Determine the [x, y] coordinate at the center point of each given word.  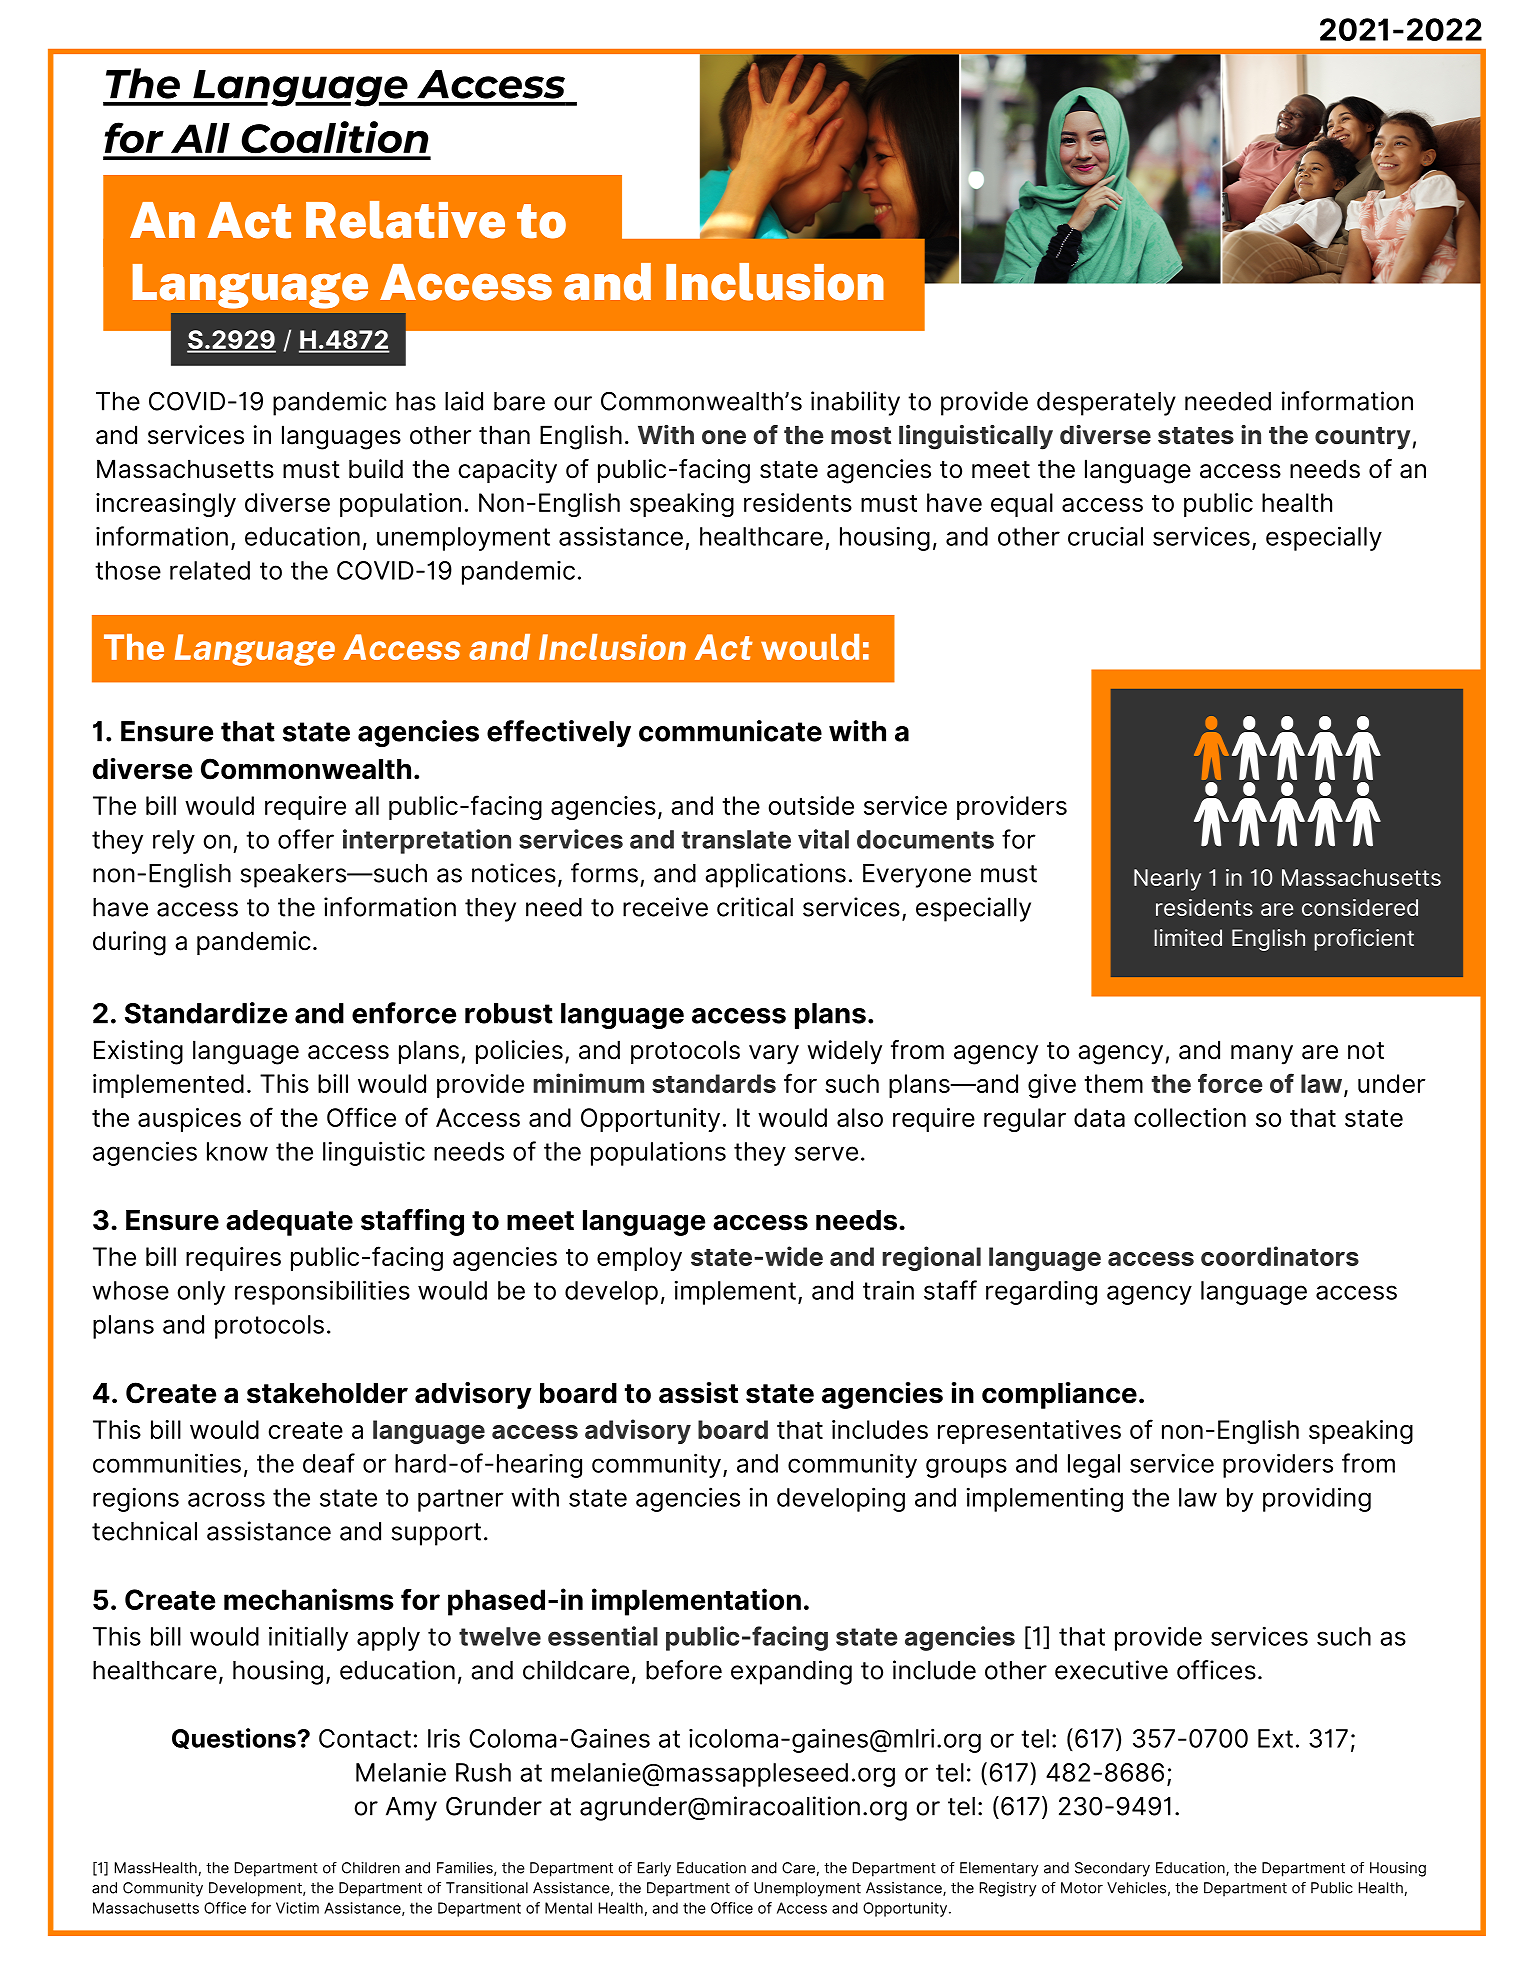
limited [1188, 937]
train [888, 1290]
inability [855, 403]
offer [306, 839]
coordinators [1280, 1256]
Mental [568, 1908]
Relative [405, 220]
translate [736, 839]
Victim [297, 1908]
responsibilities [322, 1292]
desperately [1106, 404]
